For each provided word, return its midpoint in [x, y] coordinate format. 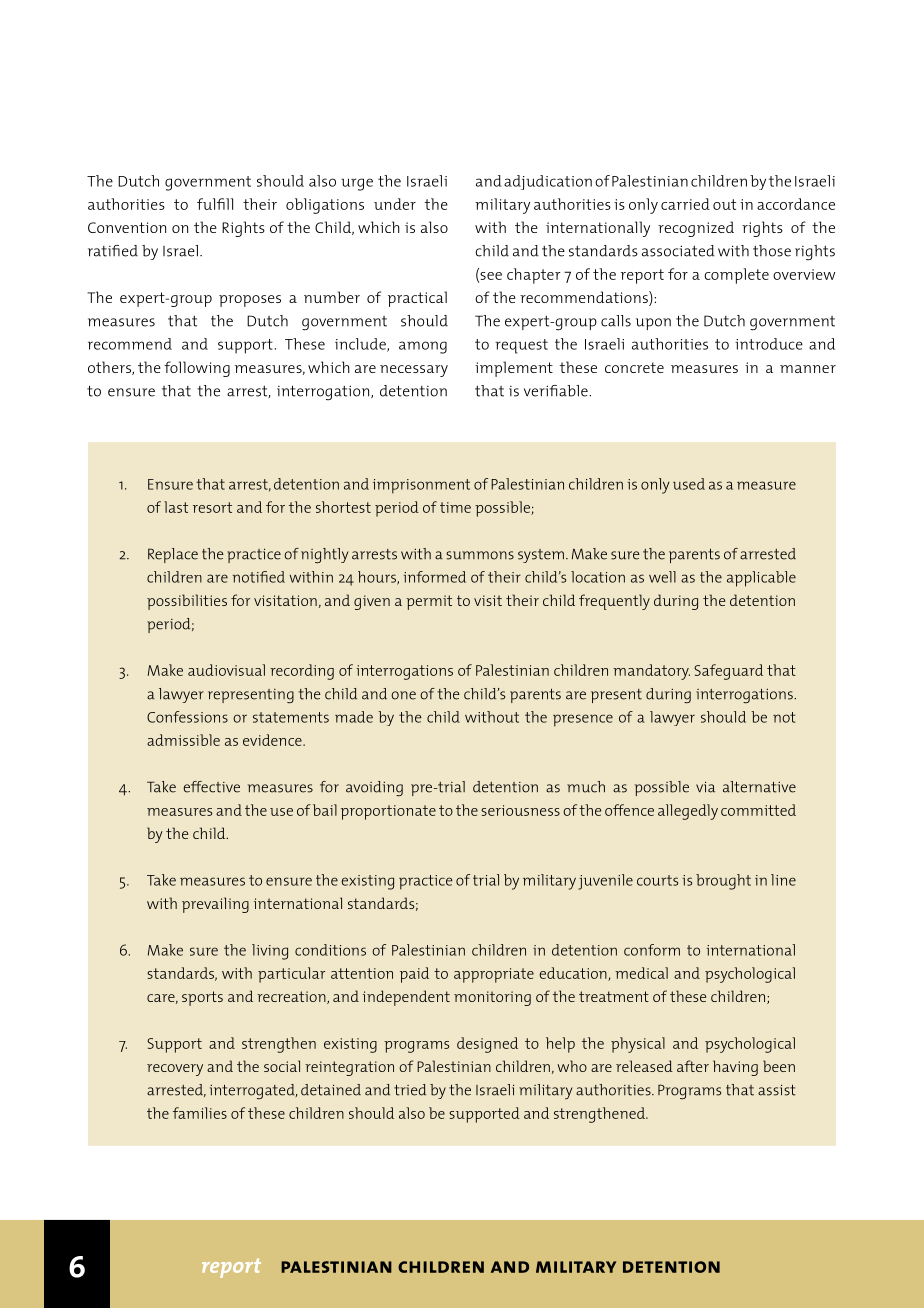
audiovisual [226, 670]
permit [429, 602]
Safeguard [728, 672]
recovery [175, 1070]
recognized [696, 229]
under [395, 204]
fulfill [215, 204]
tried [410, 1090]
